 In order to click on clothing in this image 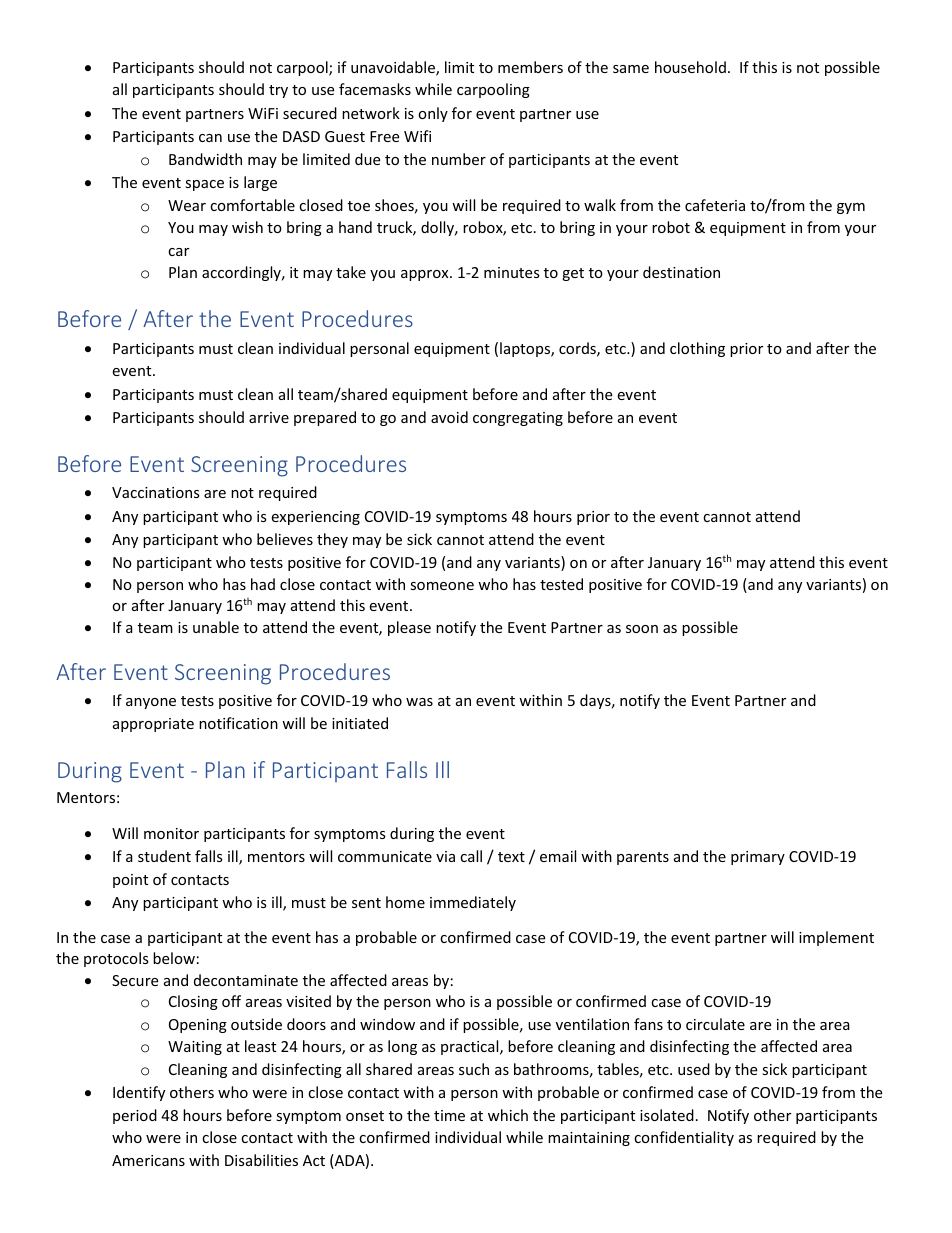, I will do `click(697, 349)`.
